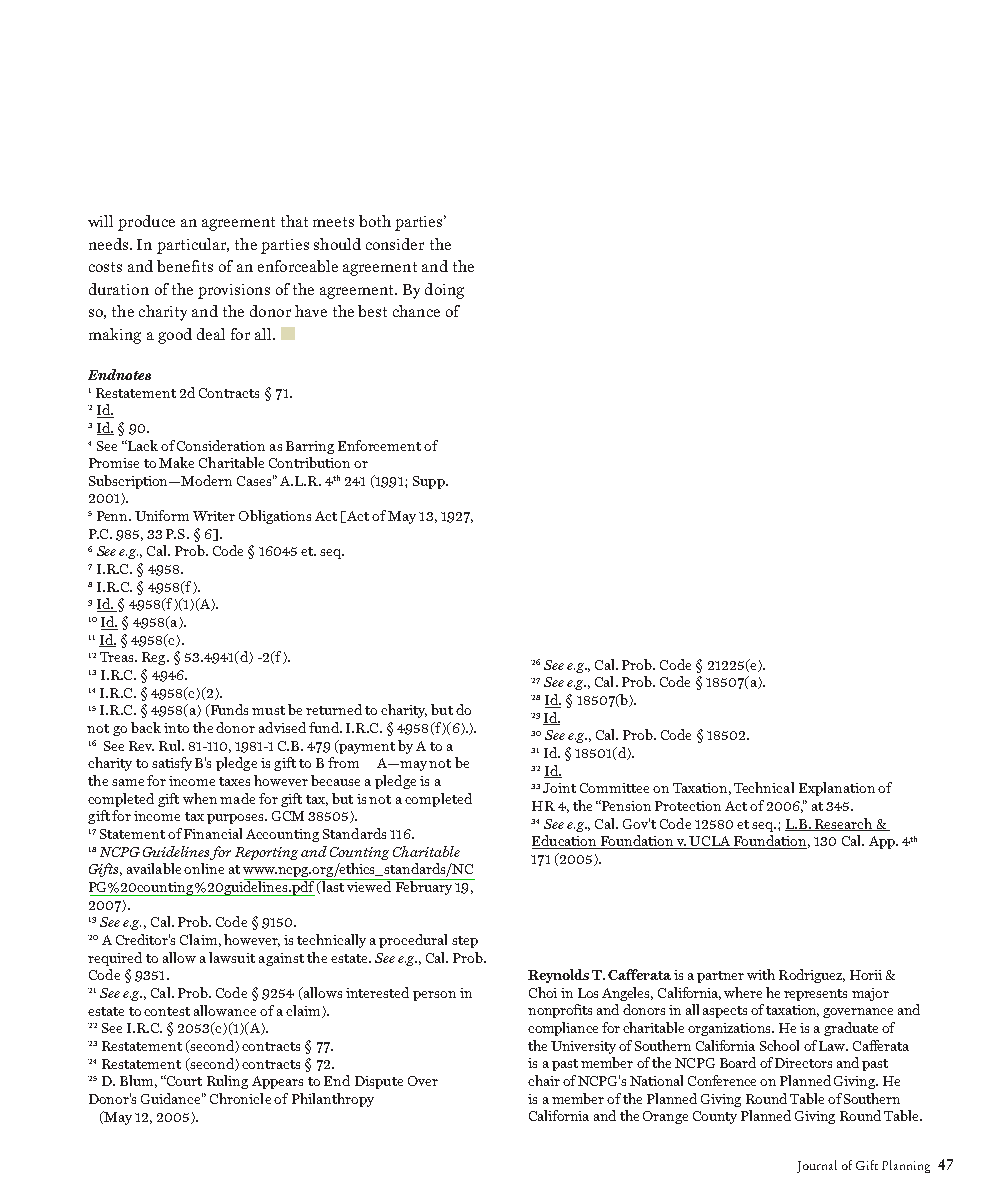  I want to click on Chronicle, so click(240, 1098).
